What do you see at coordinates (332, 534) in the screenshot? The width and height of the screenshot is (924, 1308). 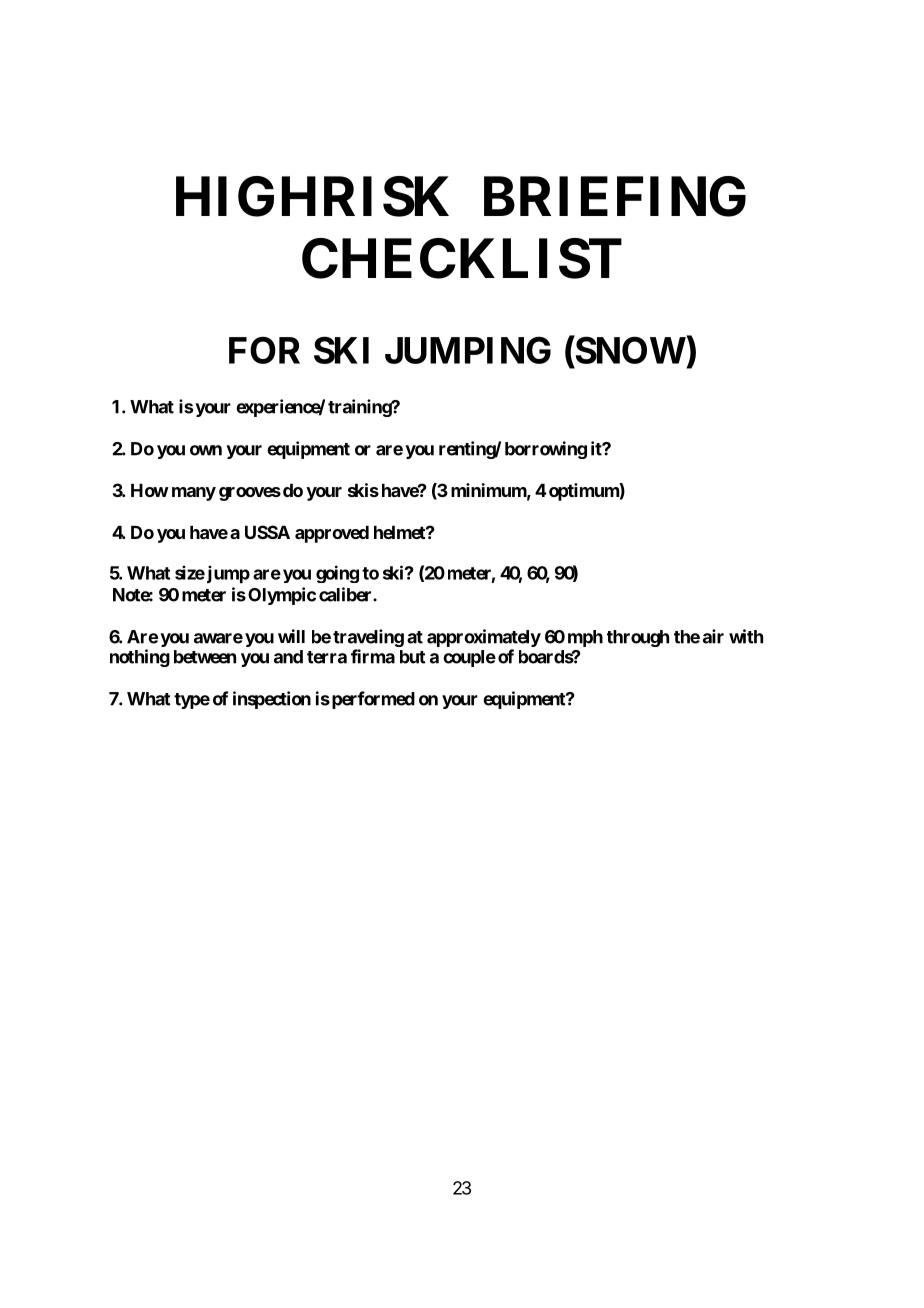 I see `approved` at bounding box center [332, 534].
